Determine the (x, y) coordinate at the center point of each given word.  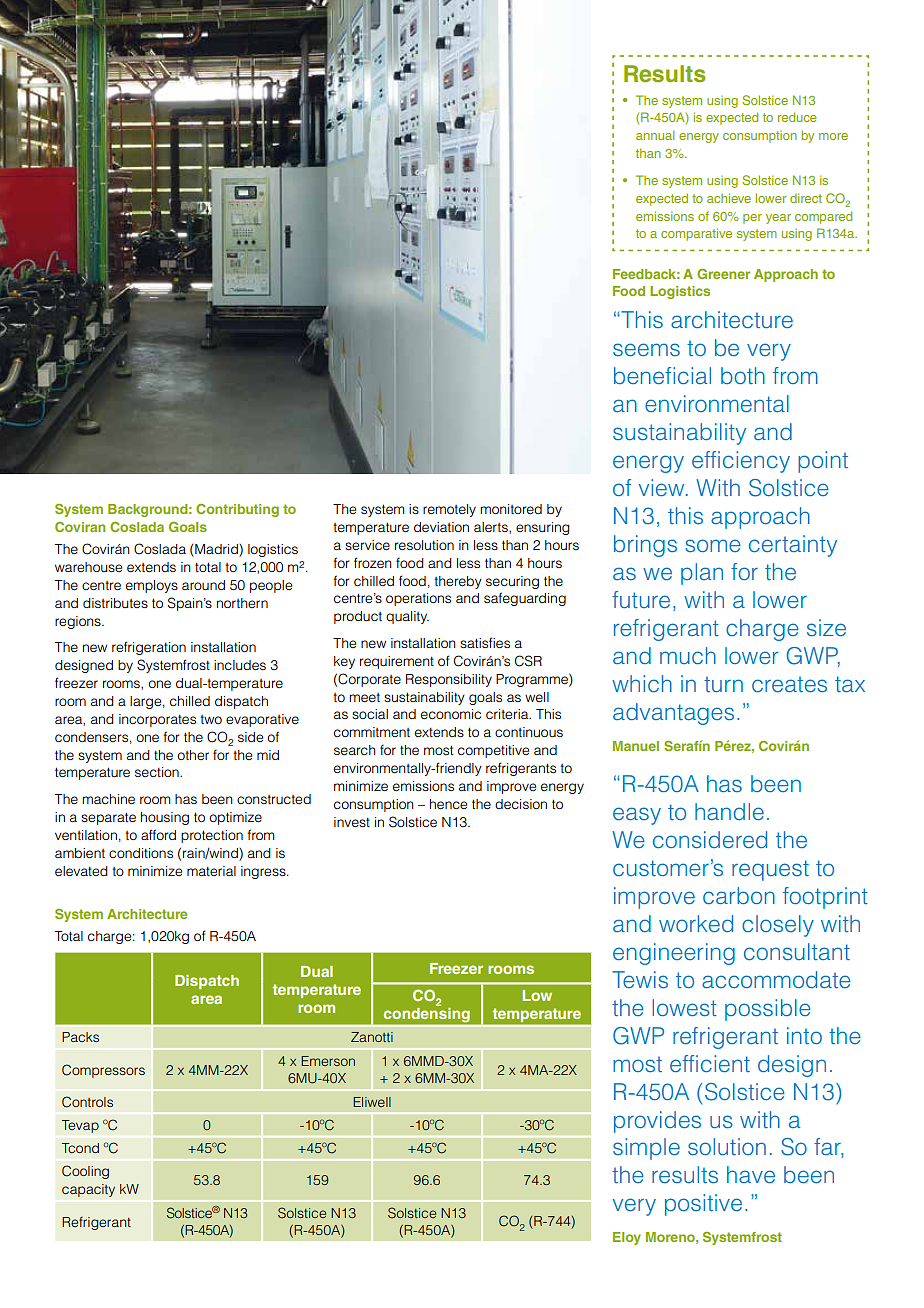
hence (448, 804)
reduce (797, 117)
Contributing (237, 510)
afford (158, 834)
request (770, 870)
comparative (696, 234)
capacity (88, 1190)
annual (655, 135)
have (751, 1174)
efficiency (741, 462)
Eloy (627, 1238)
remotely (449, 510)
